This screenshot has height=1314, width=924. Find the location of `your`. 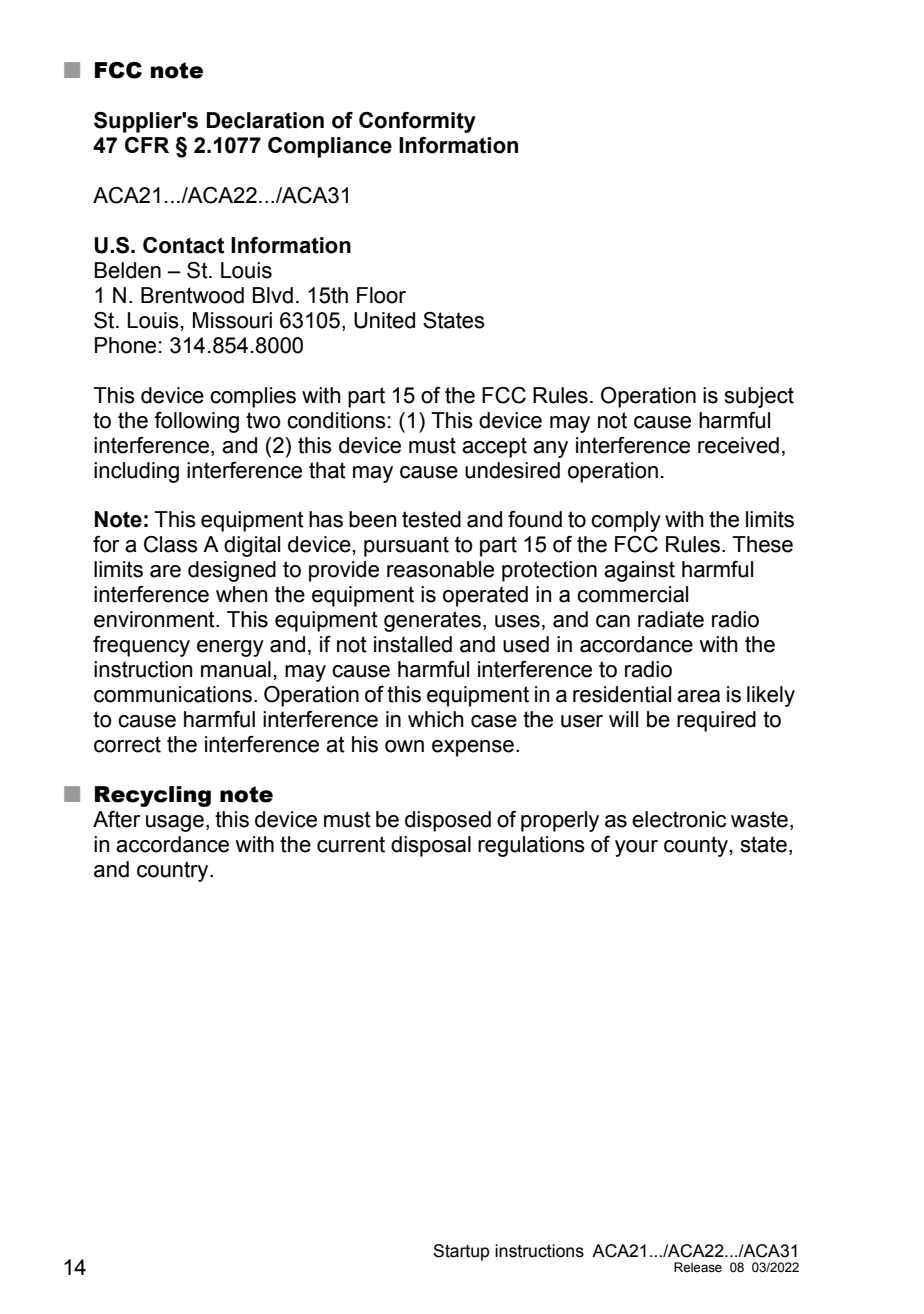

your is located at coordinates (636, 848).
